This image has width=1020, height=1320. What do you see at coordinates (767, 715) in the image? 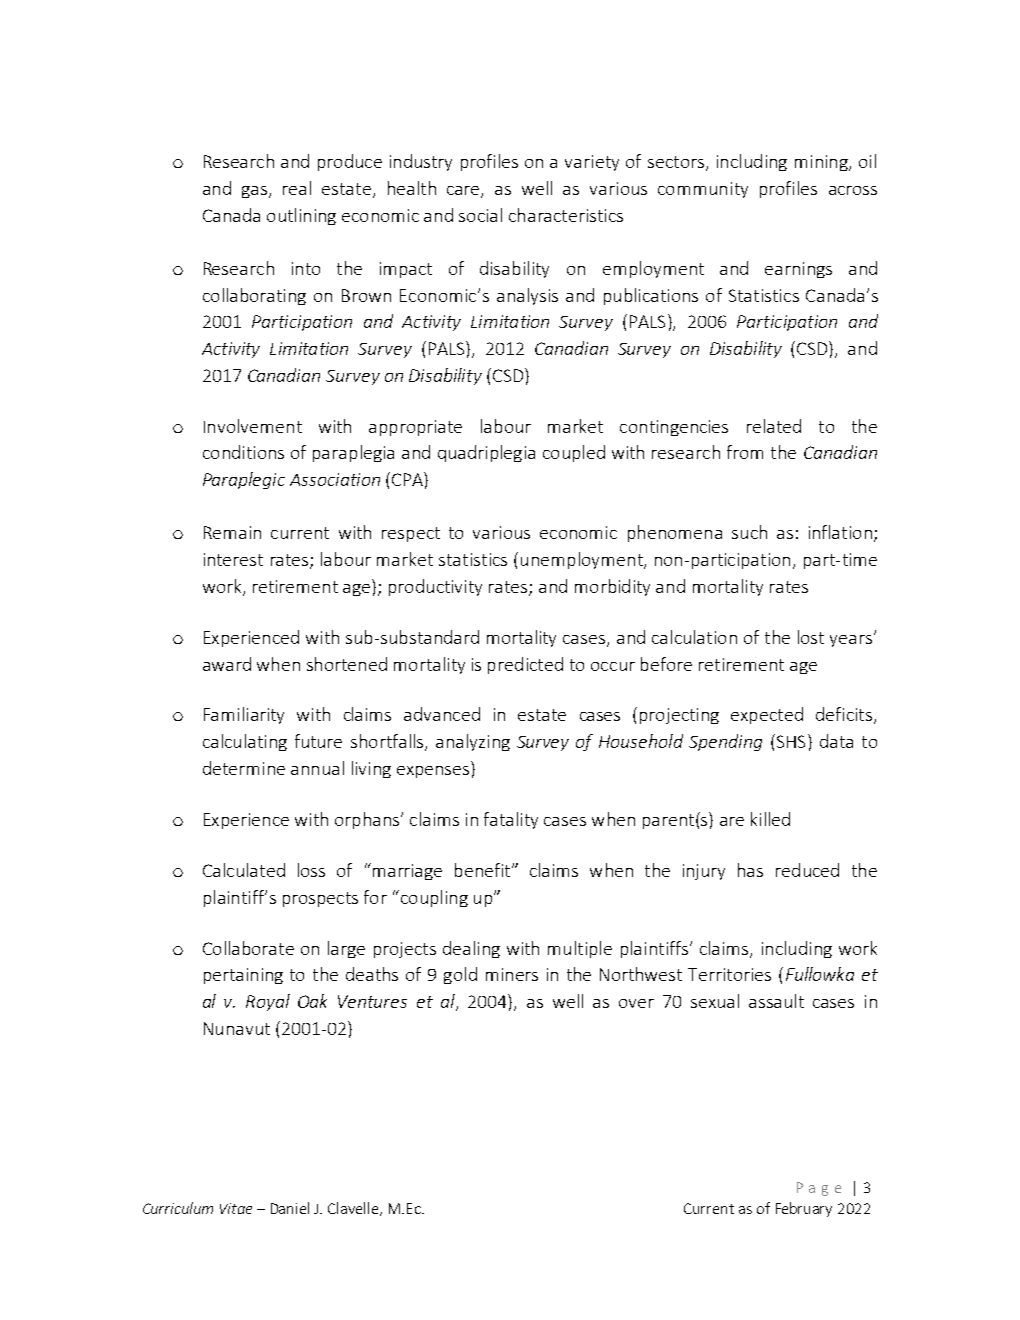
I see `expected` at bounding box center [767, 715].
